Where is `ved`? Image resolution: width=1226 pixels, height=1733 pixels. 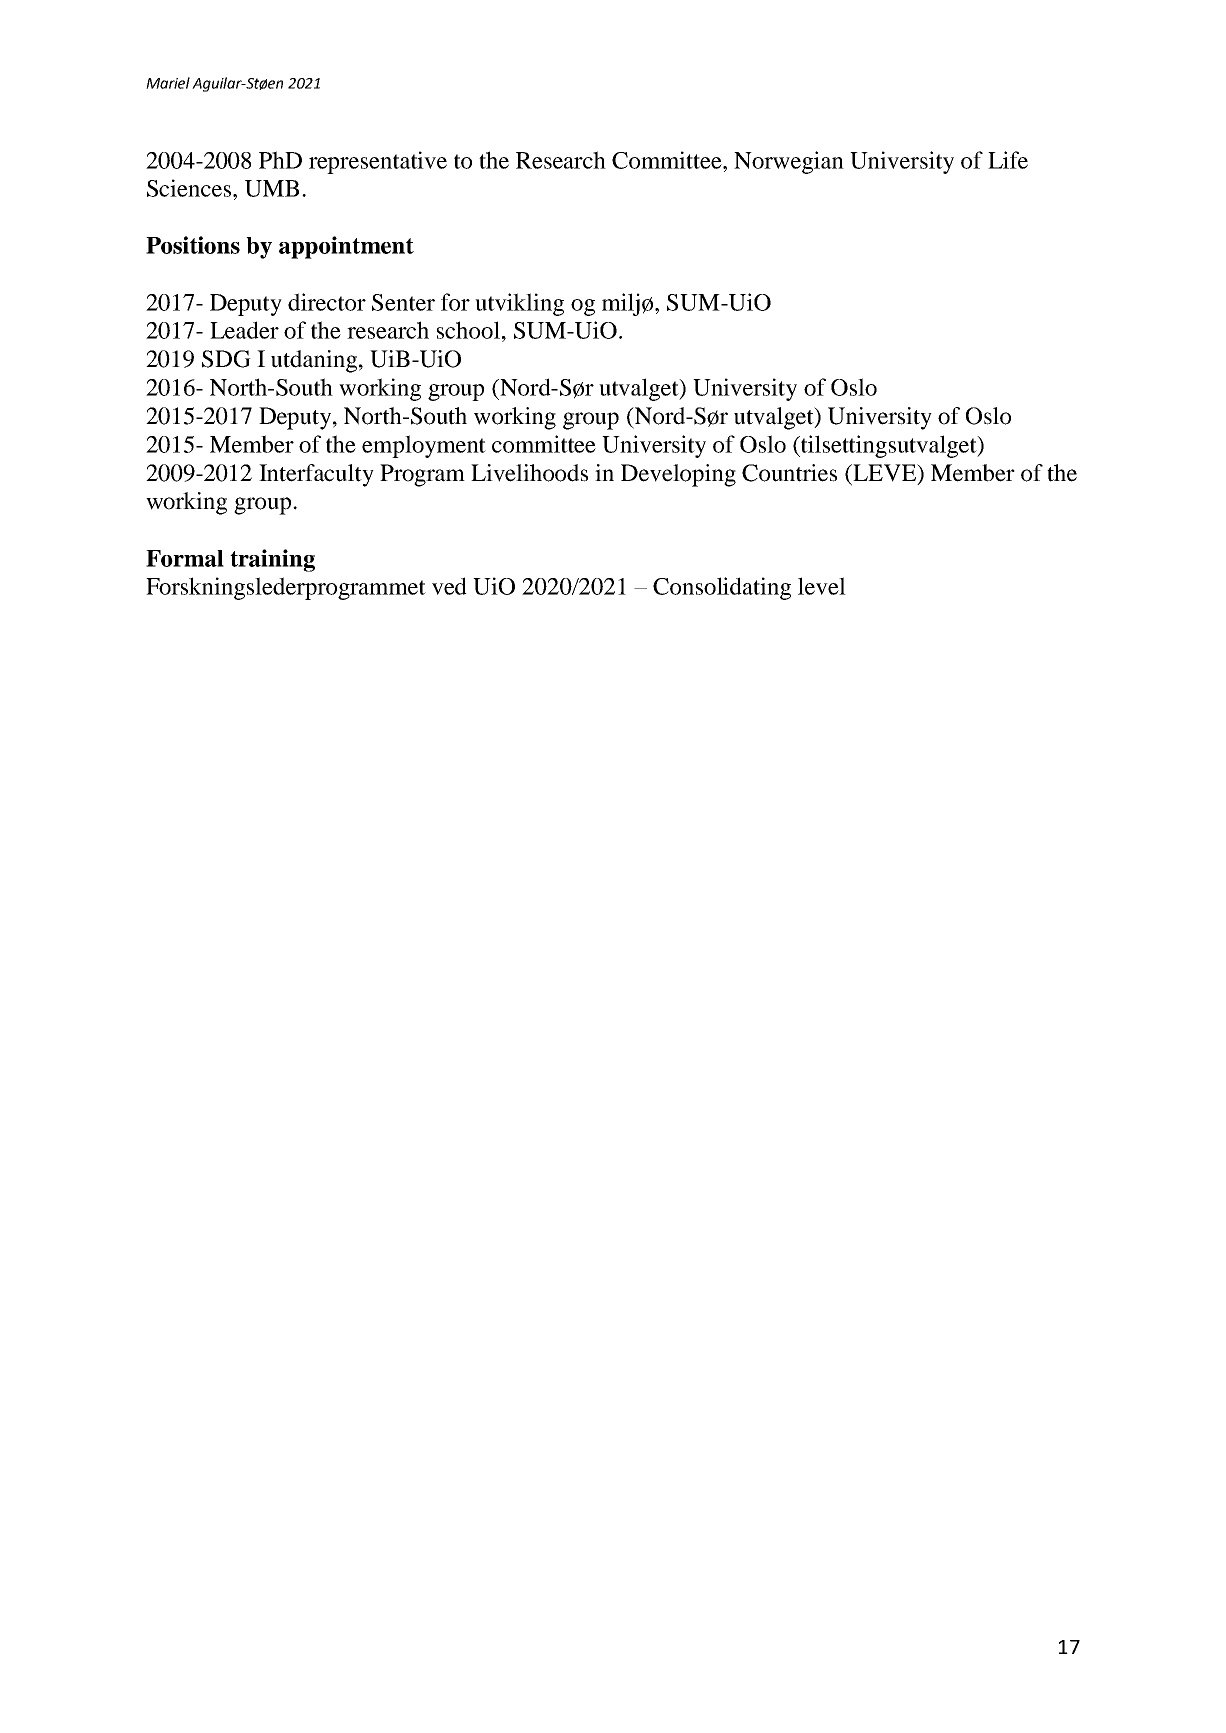 ved is located at coordinates (449, 586).
